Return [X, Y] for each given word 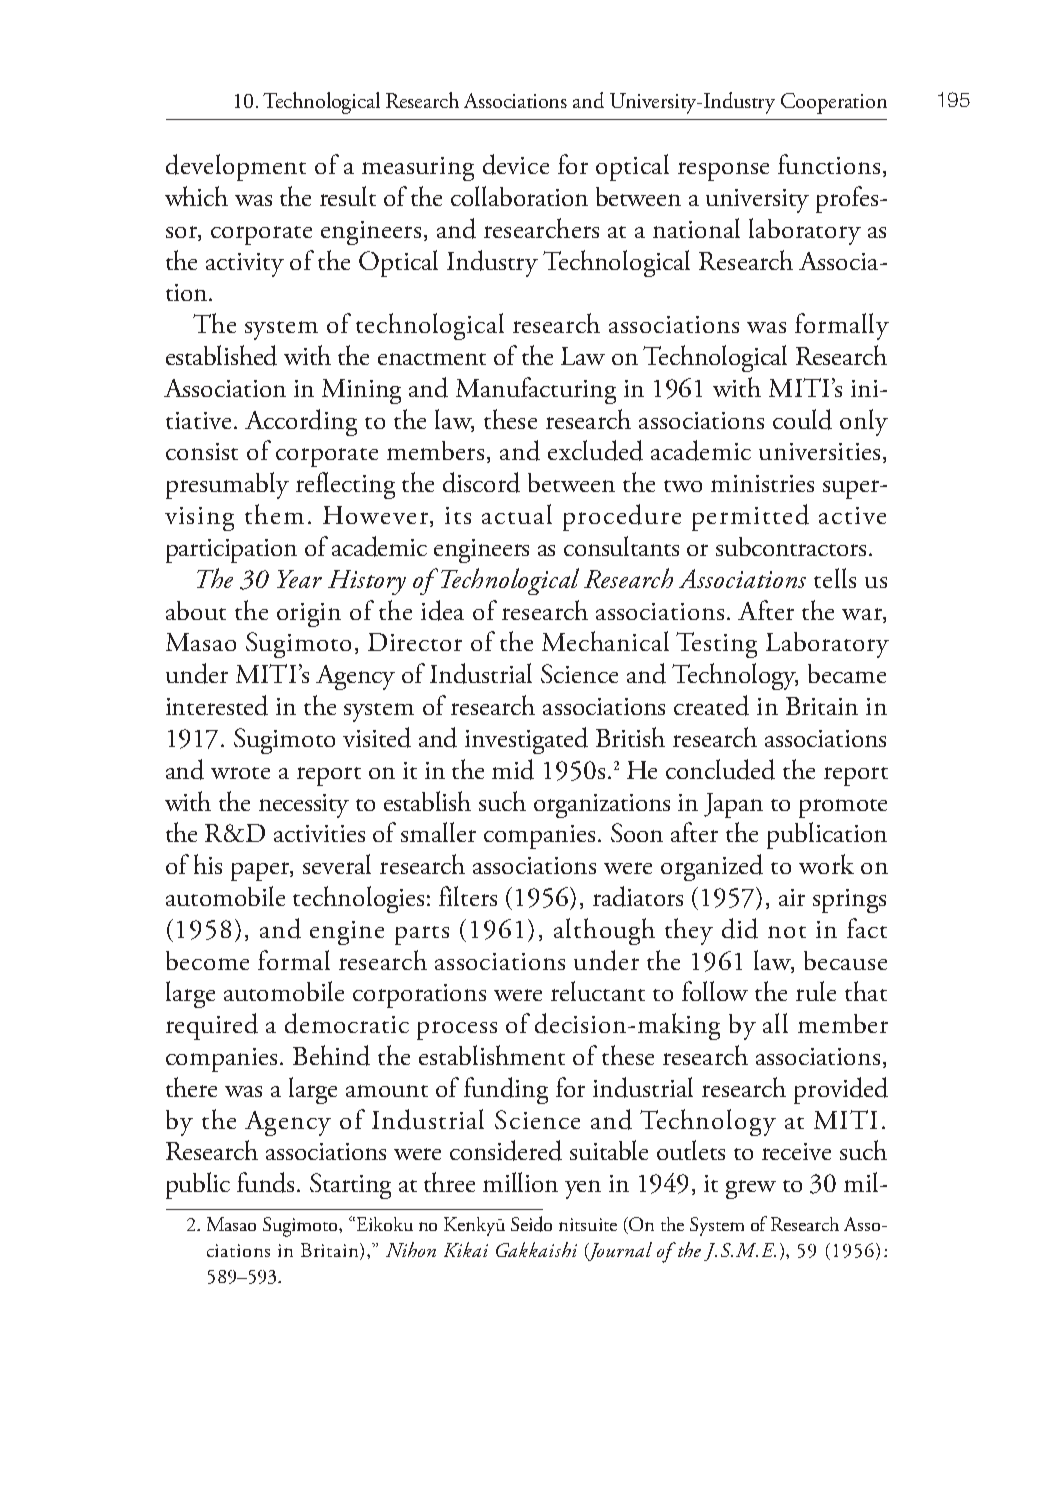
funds [267, 1182]
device [516, 164]
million [520, 1182]
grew [751, 1189]
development [236, 167]
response [723, 171]
